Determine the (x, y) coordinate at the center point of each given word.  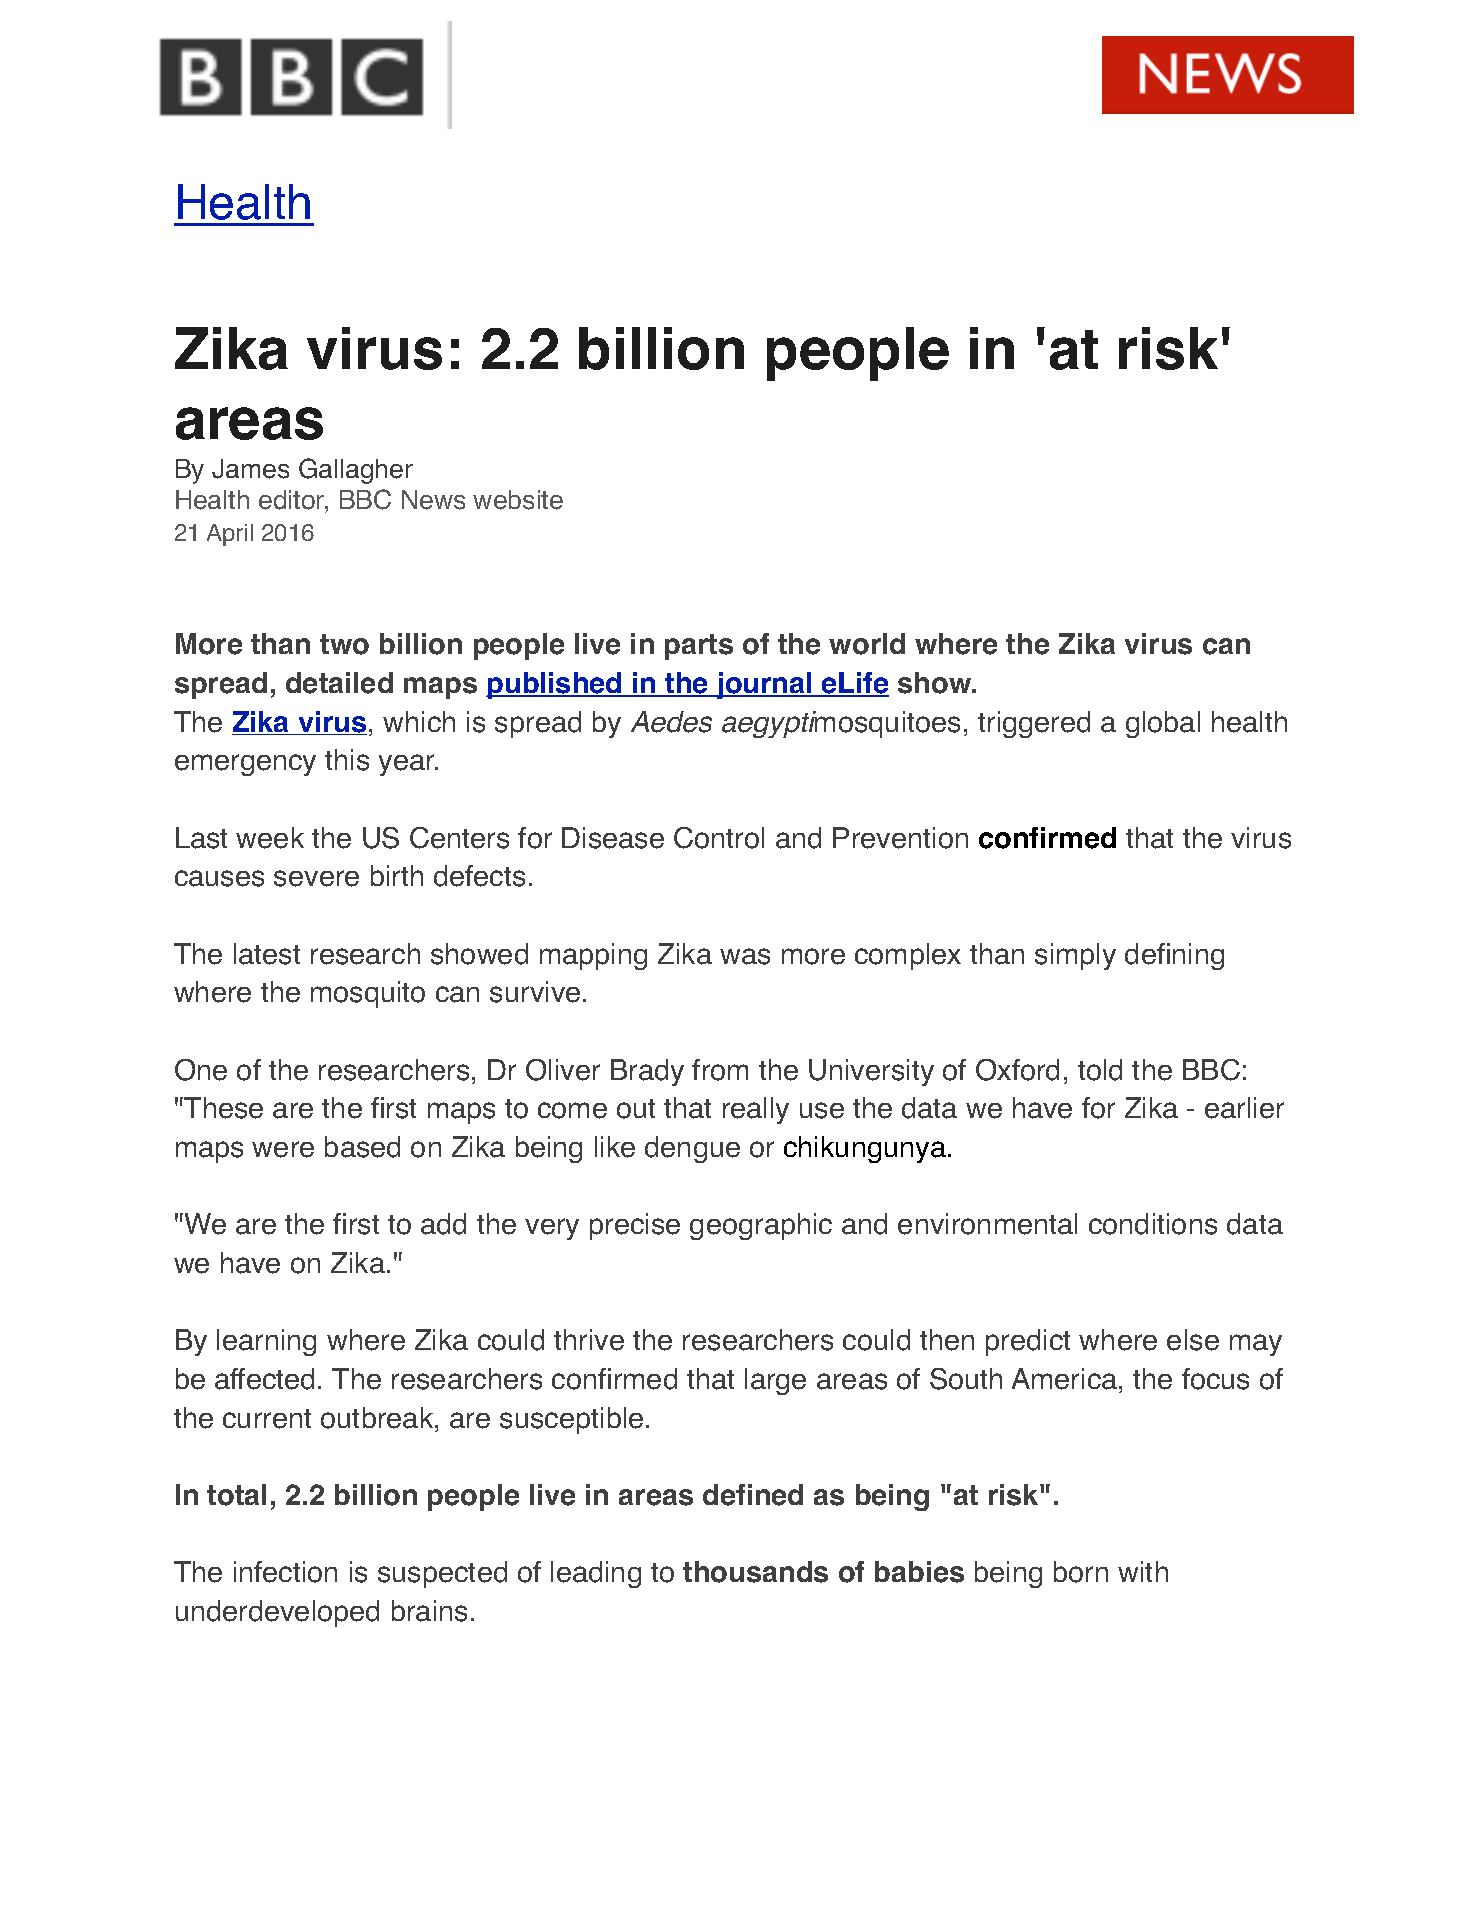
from (720, 1070)
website (518, 500)
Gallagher (356, 471)
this (347, 760)
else (1193, 1340)
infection (285, 1572)
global (1163, 724)
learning (266, 1342)
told (1100, 1070)
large (775, 1381)
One (201, 1070)
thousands (755, 1572)
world (867, 644)
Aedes (671, 722)
